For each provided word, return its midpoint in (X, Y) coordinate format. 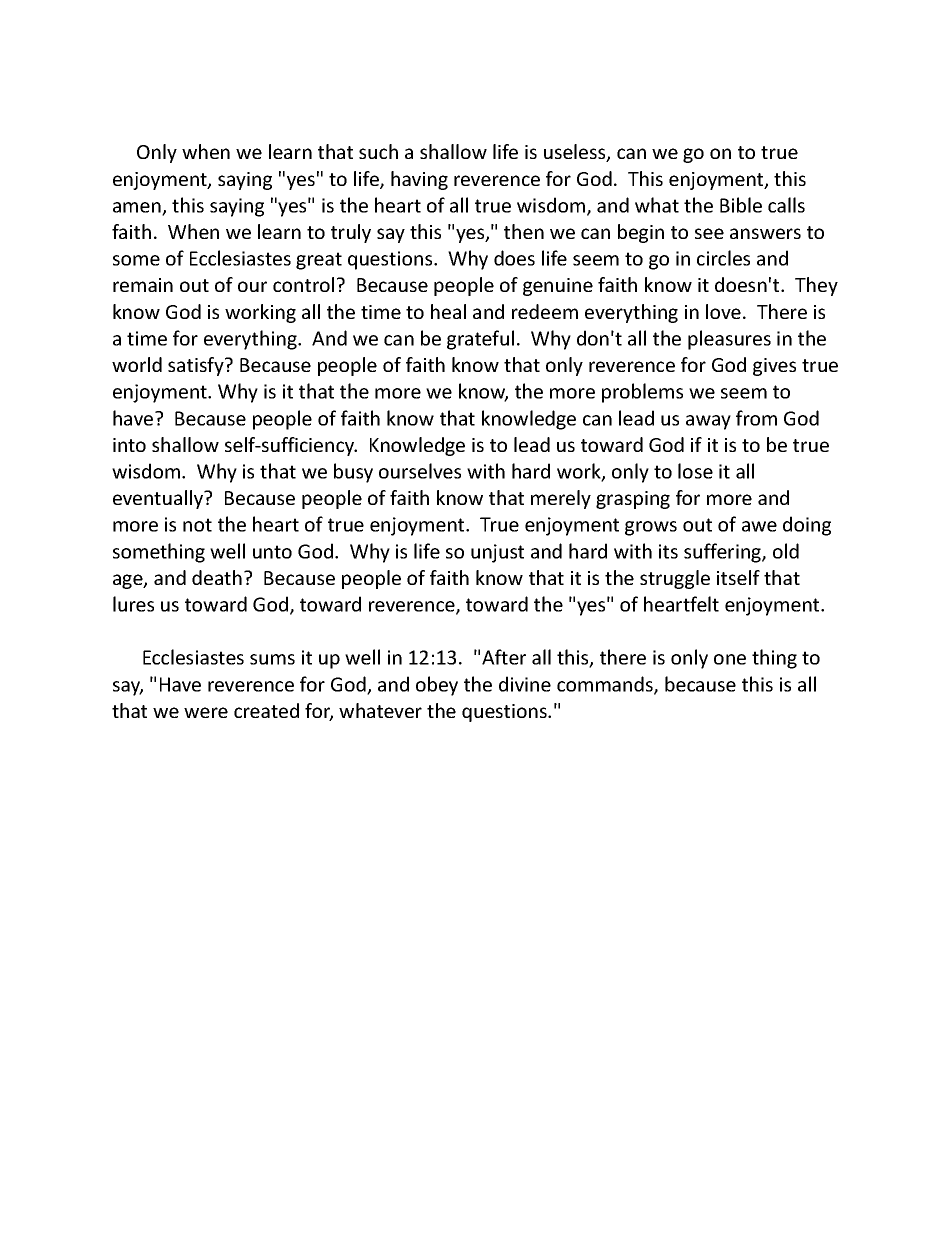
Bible (741, 205)
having (419, 180)
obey (437, 686)
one (730, 659)
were (206, 712)
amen (138, 208)
